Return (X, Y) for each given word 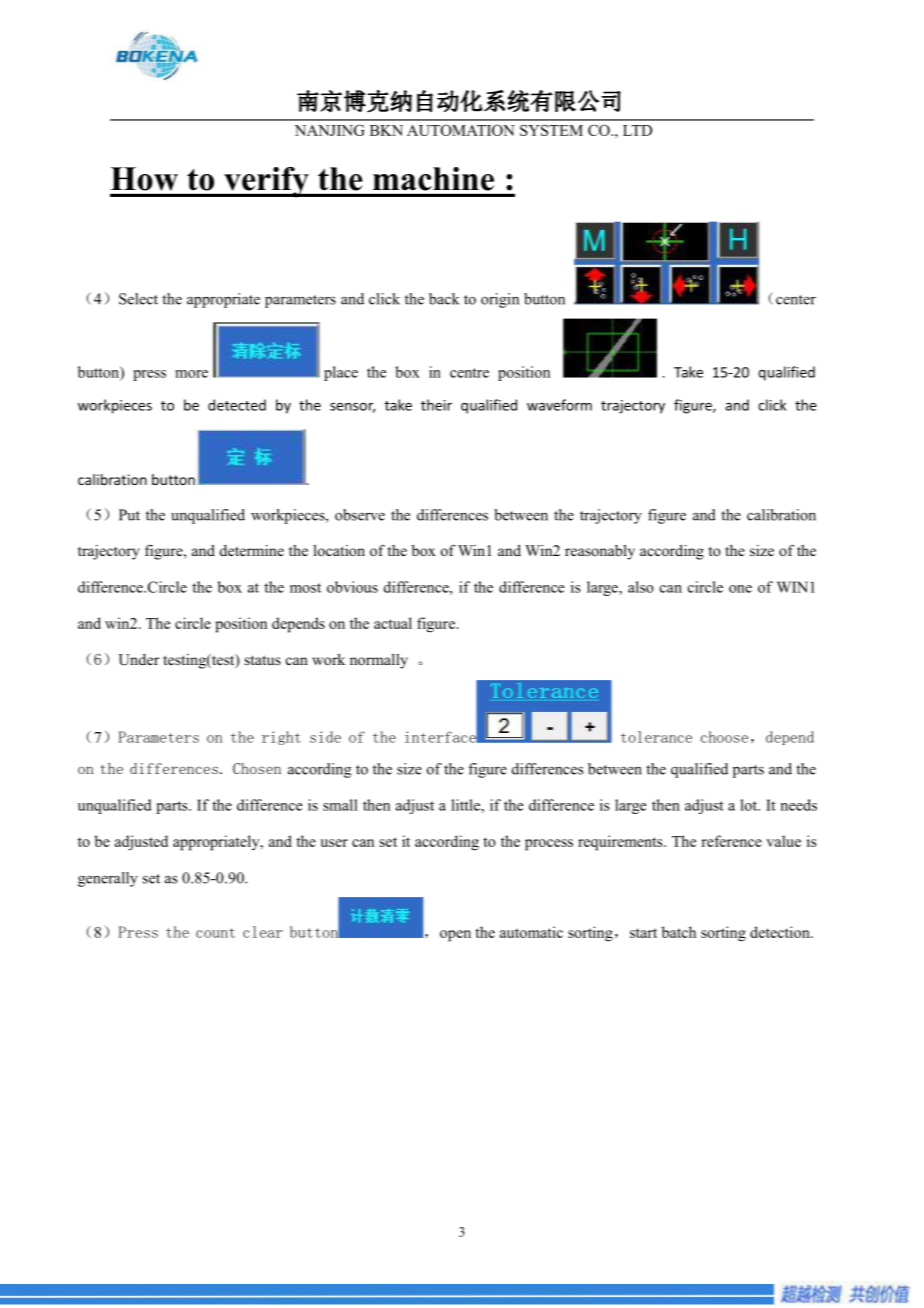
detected (237, 405)
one (740, 589)
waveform (559, 405)
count (215, 933)
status (263, 660)
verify (266, 182)
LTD (637, 130)
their (436, 405)
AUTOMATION (461, 130)
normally (379, 661)
